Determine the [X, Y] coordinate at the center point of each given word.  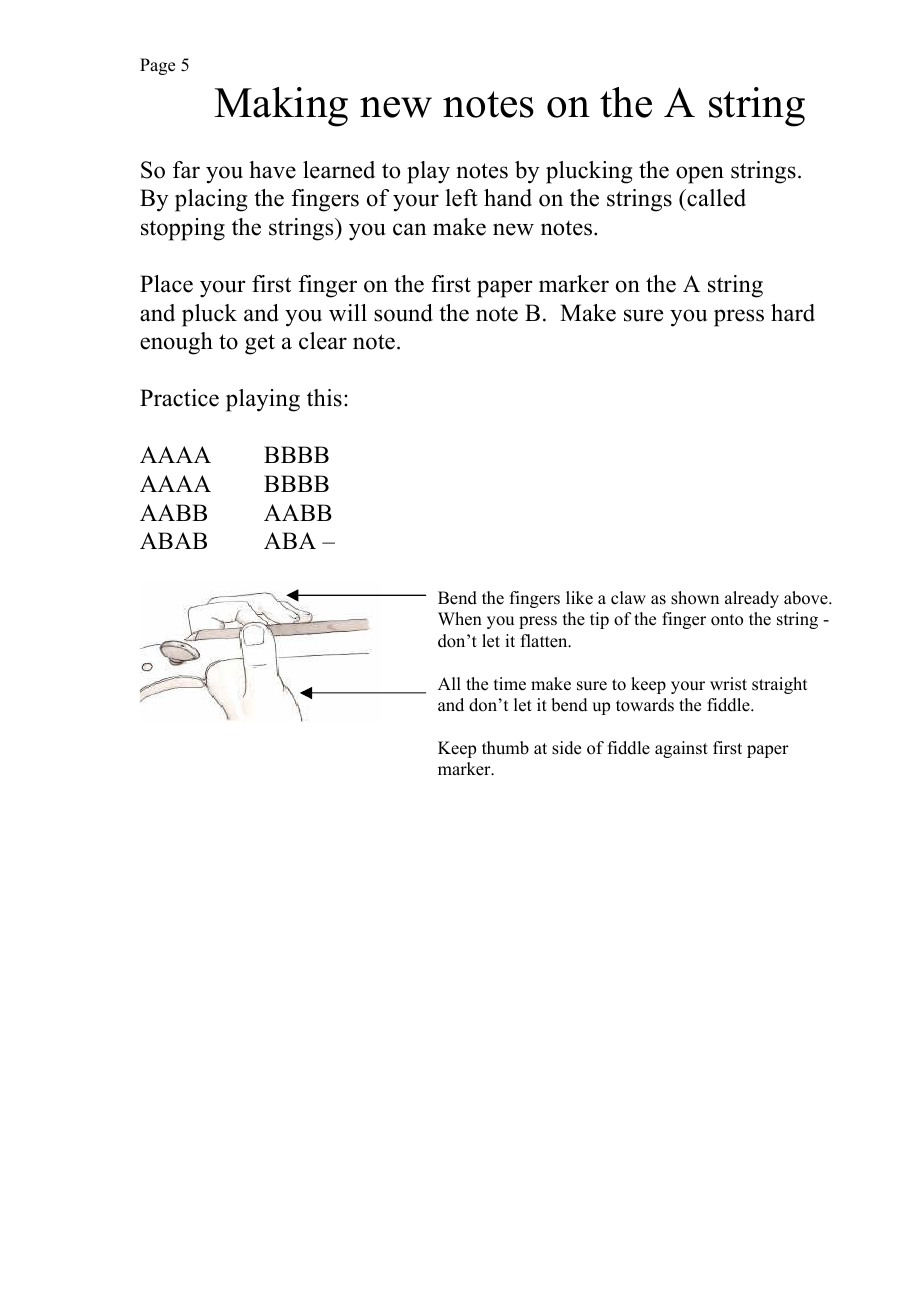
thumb [505, 748]
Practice [179, 398]
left [461, 198]
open [700, 175]
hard [793, 313]
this [324, 398]
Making [281, 107]
